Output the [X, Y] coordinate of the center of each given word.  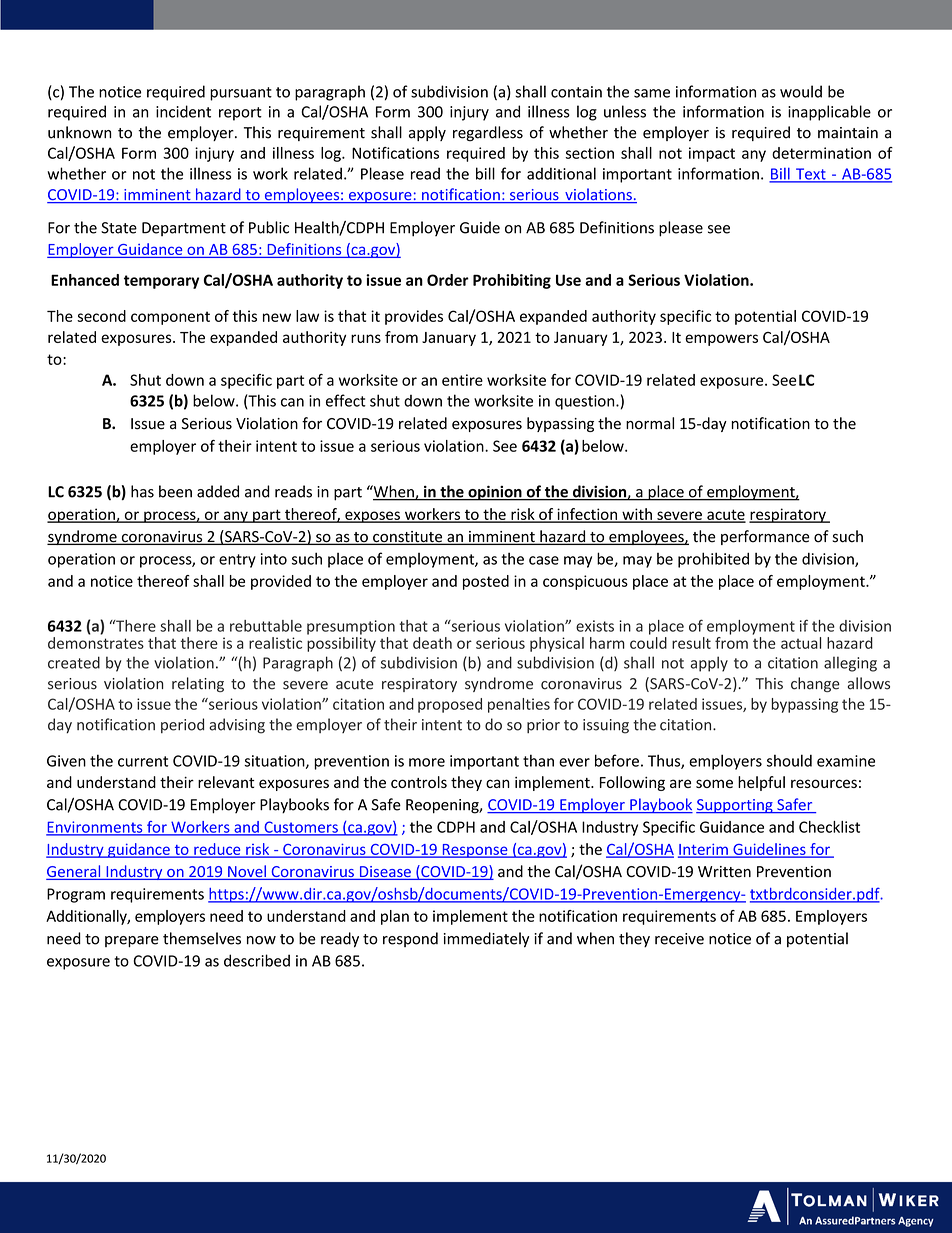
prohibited [713, 560]
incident [183, 111]
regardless [488, 134]
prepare [132, 942]
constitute [408, 538]
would [801, 91]
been [175, 491]
